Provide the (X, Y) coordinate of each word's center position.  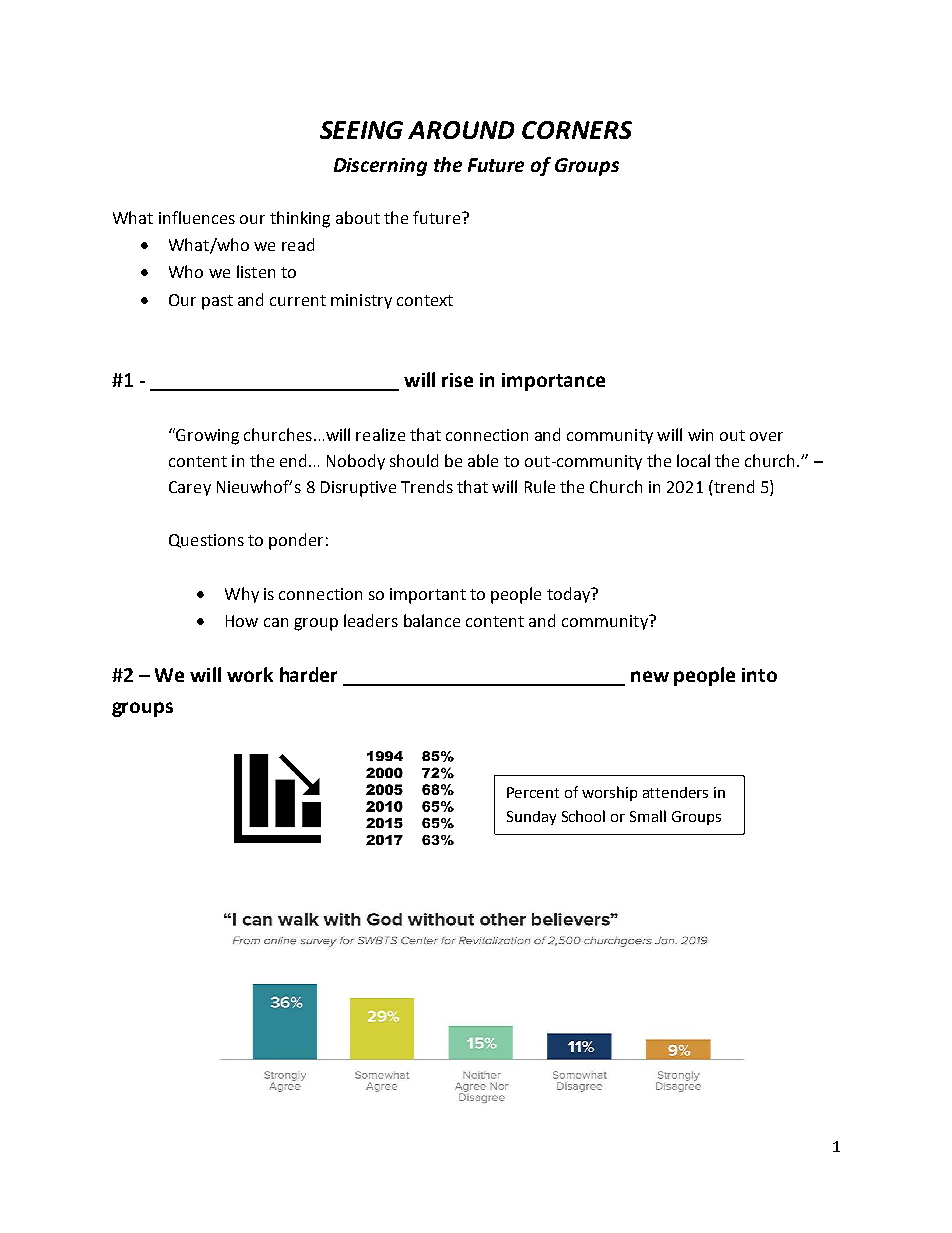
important (428, 596)
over (766, 436)
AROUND (461, 130)
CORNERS (577, 130)
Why (242, 595)
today (569, 595)
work (250, 674)
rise (457, 380)
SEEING (361, 130)
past (217, 302)
